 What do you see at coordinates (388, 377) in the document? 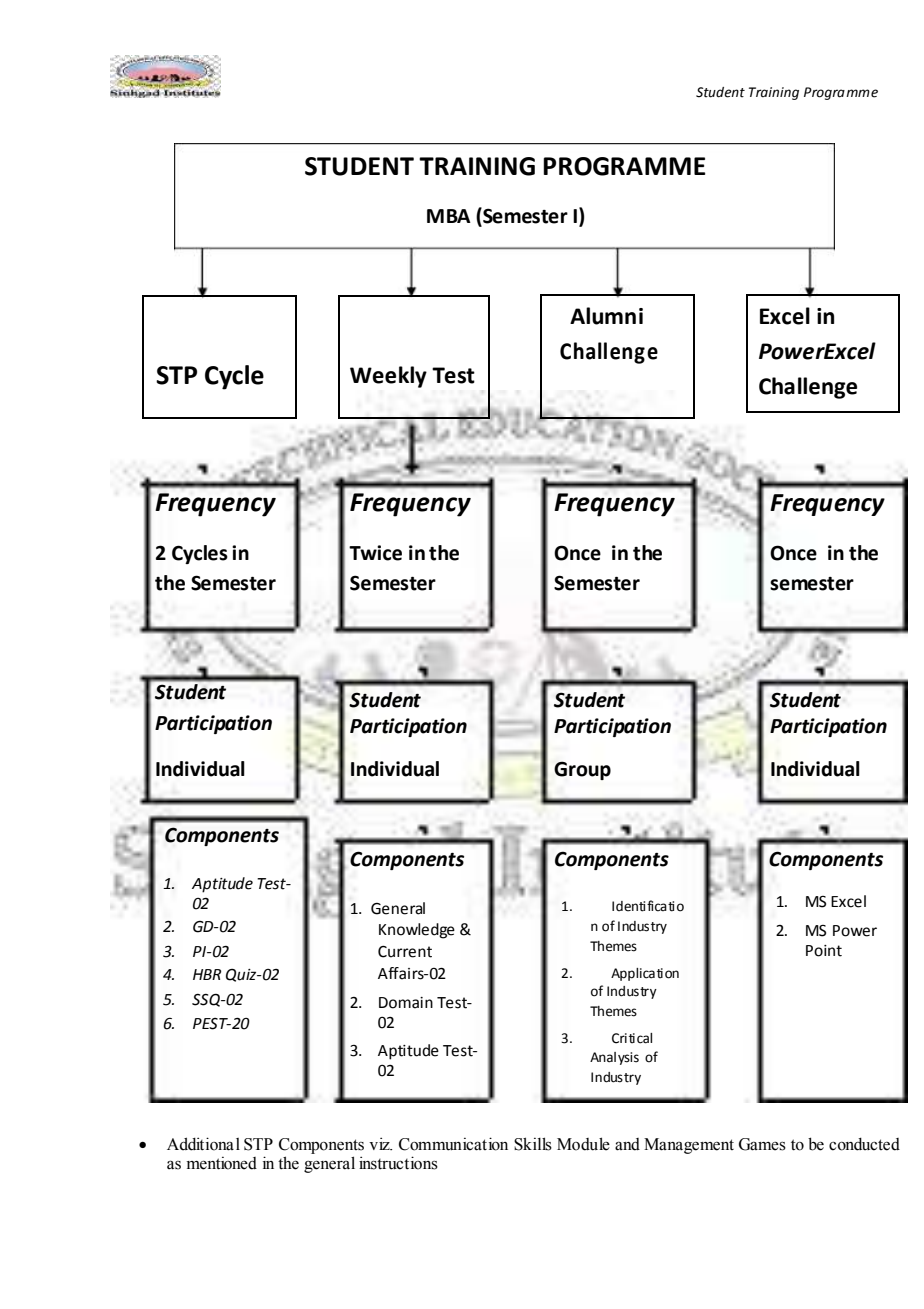
I see `Weekly` at bounding box center [388, 377].
